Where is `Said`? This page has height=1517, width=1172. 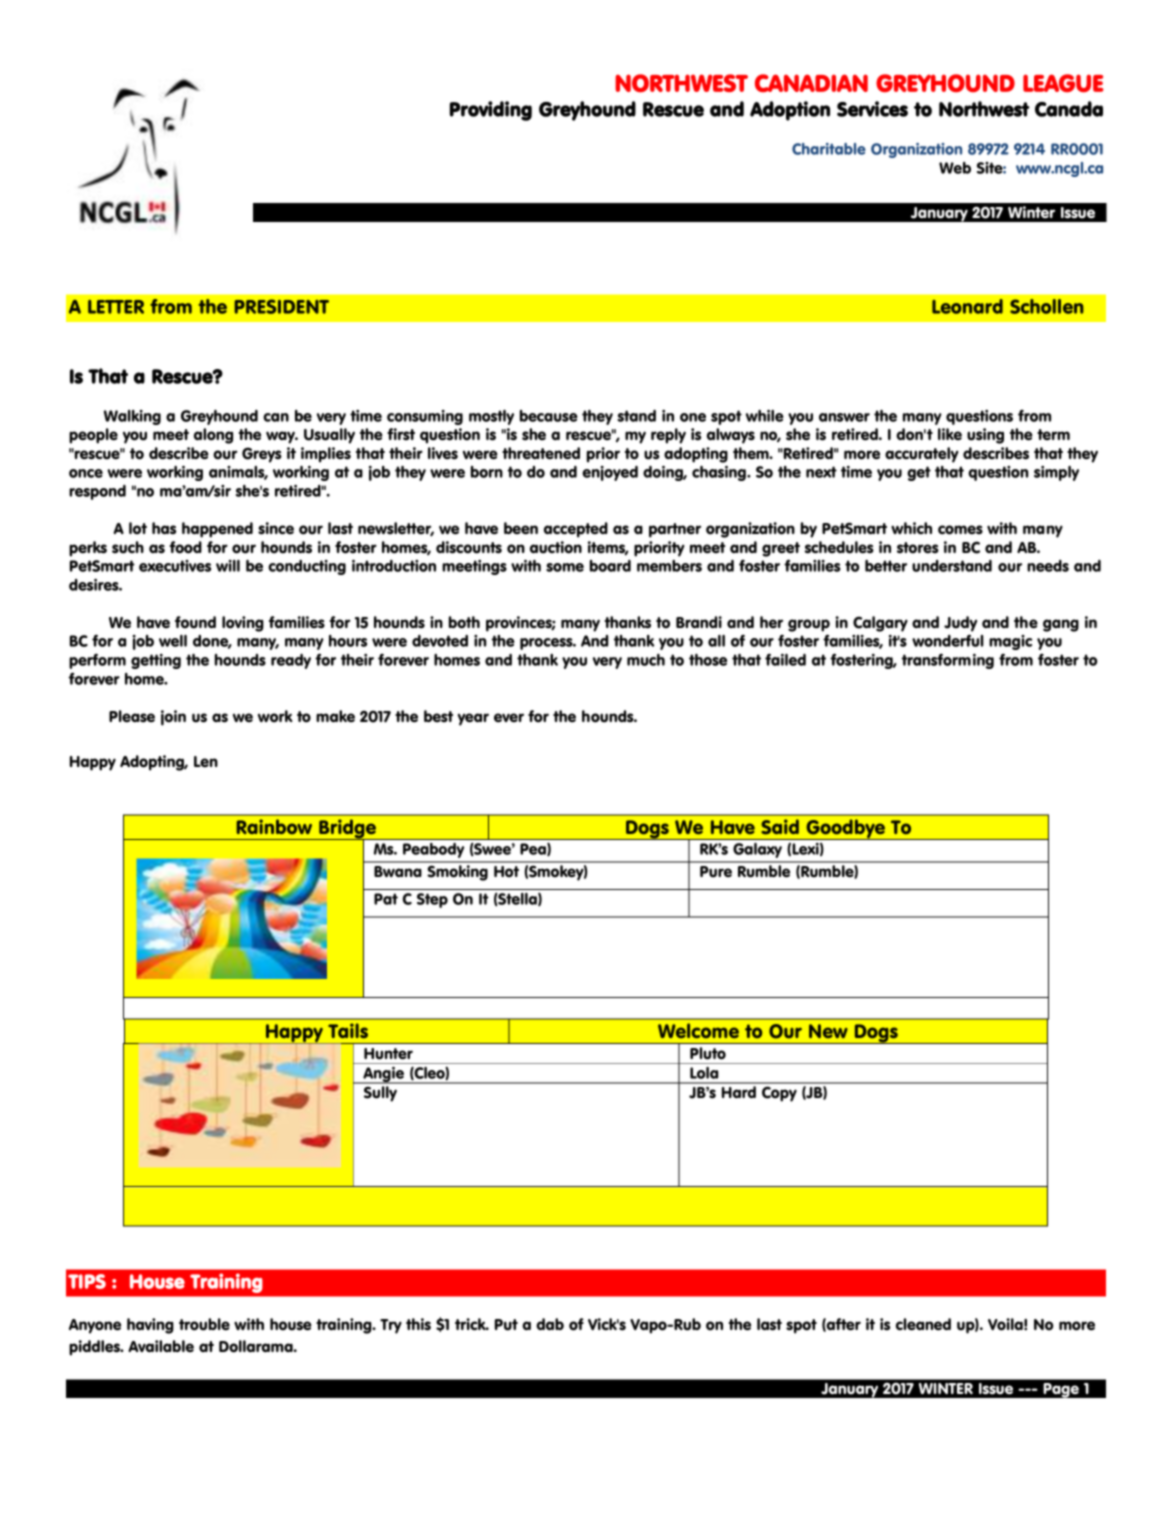
Said is located at coordinates (780, 827).
